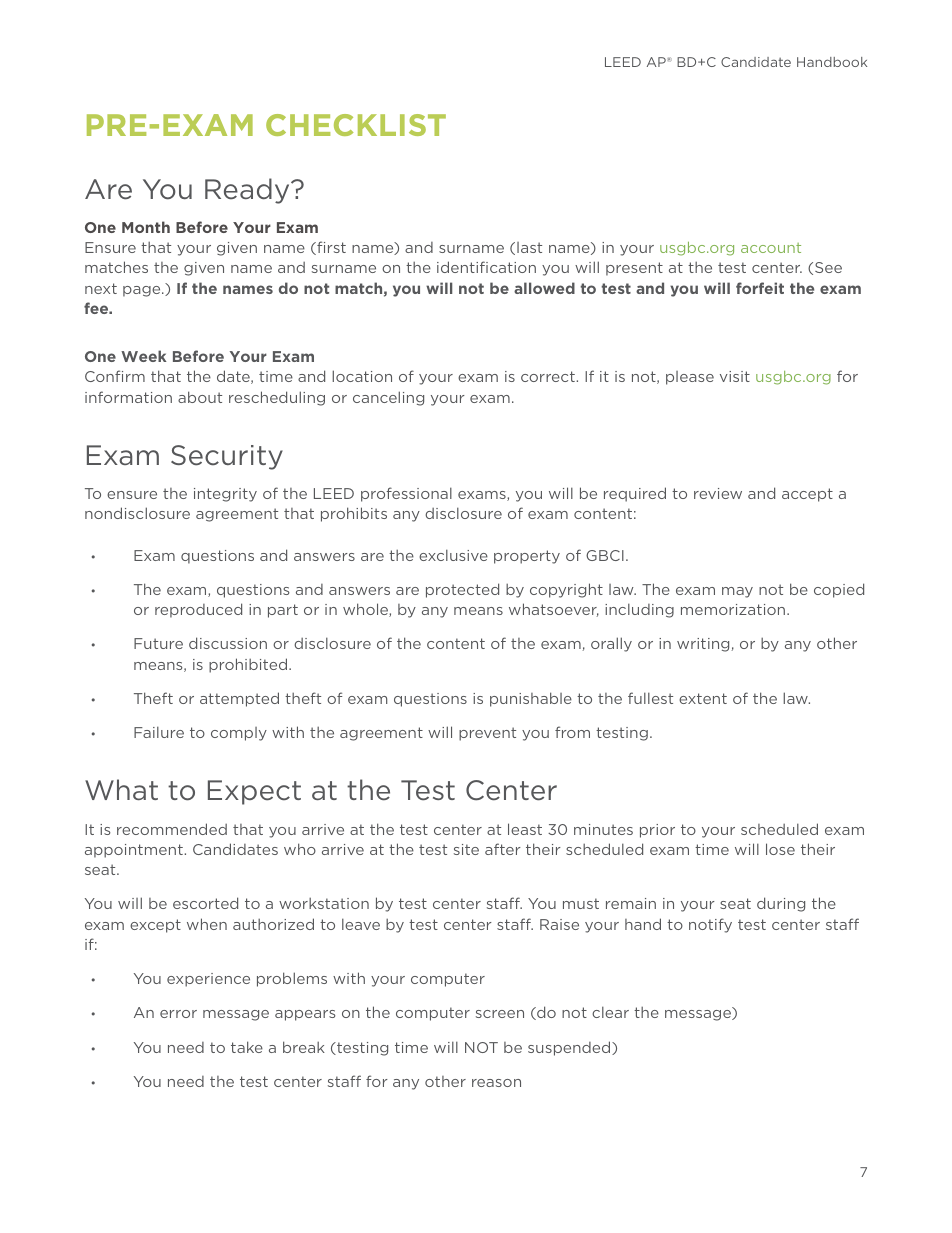 Image resolution: width=952 pixels, height=1233 pixels. What do you see at coordinates (247, 1047) in the page?
I see `take` at bounding box center [247, 1047].
